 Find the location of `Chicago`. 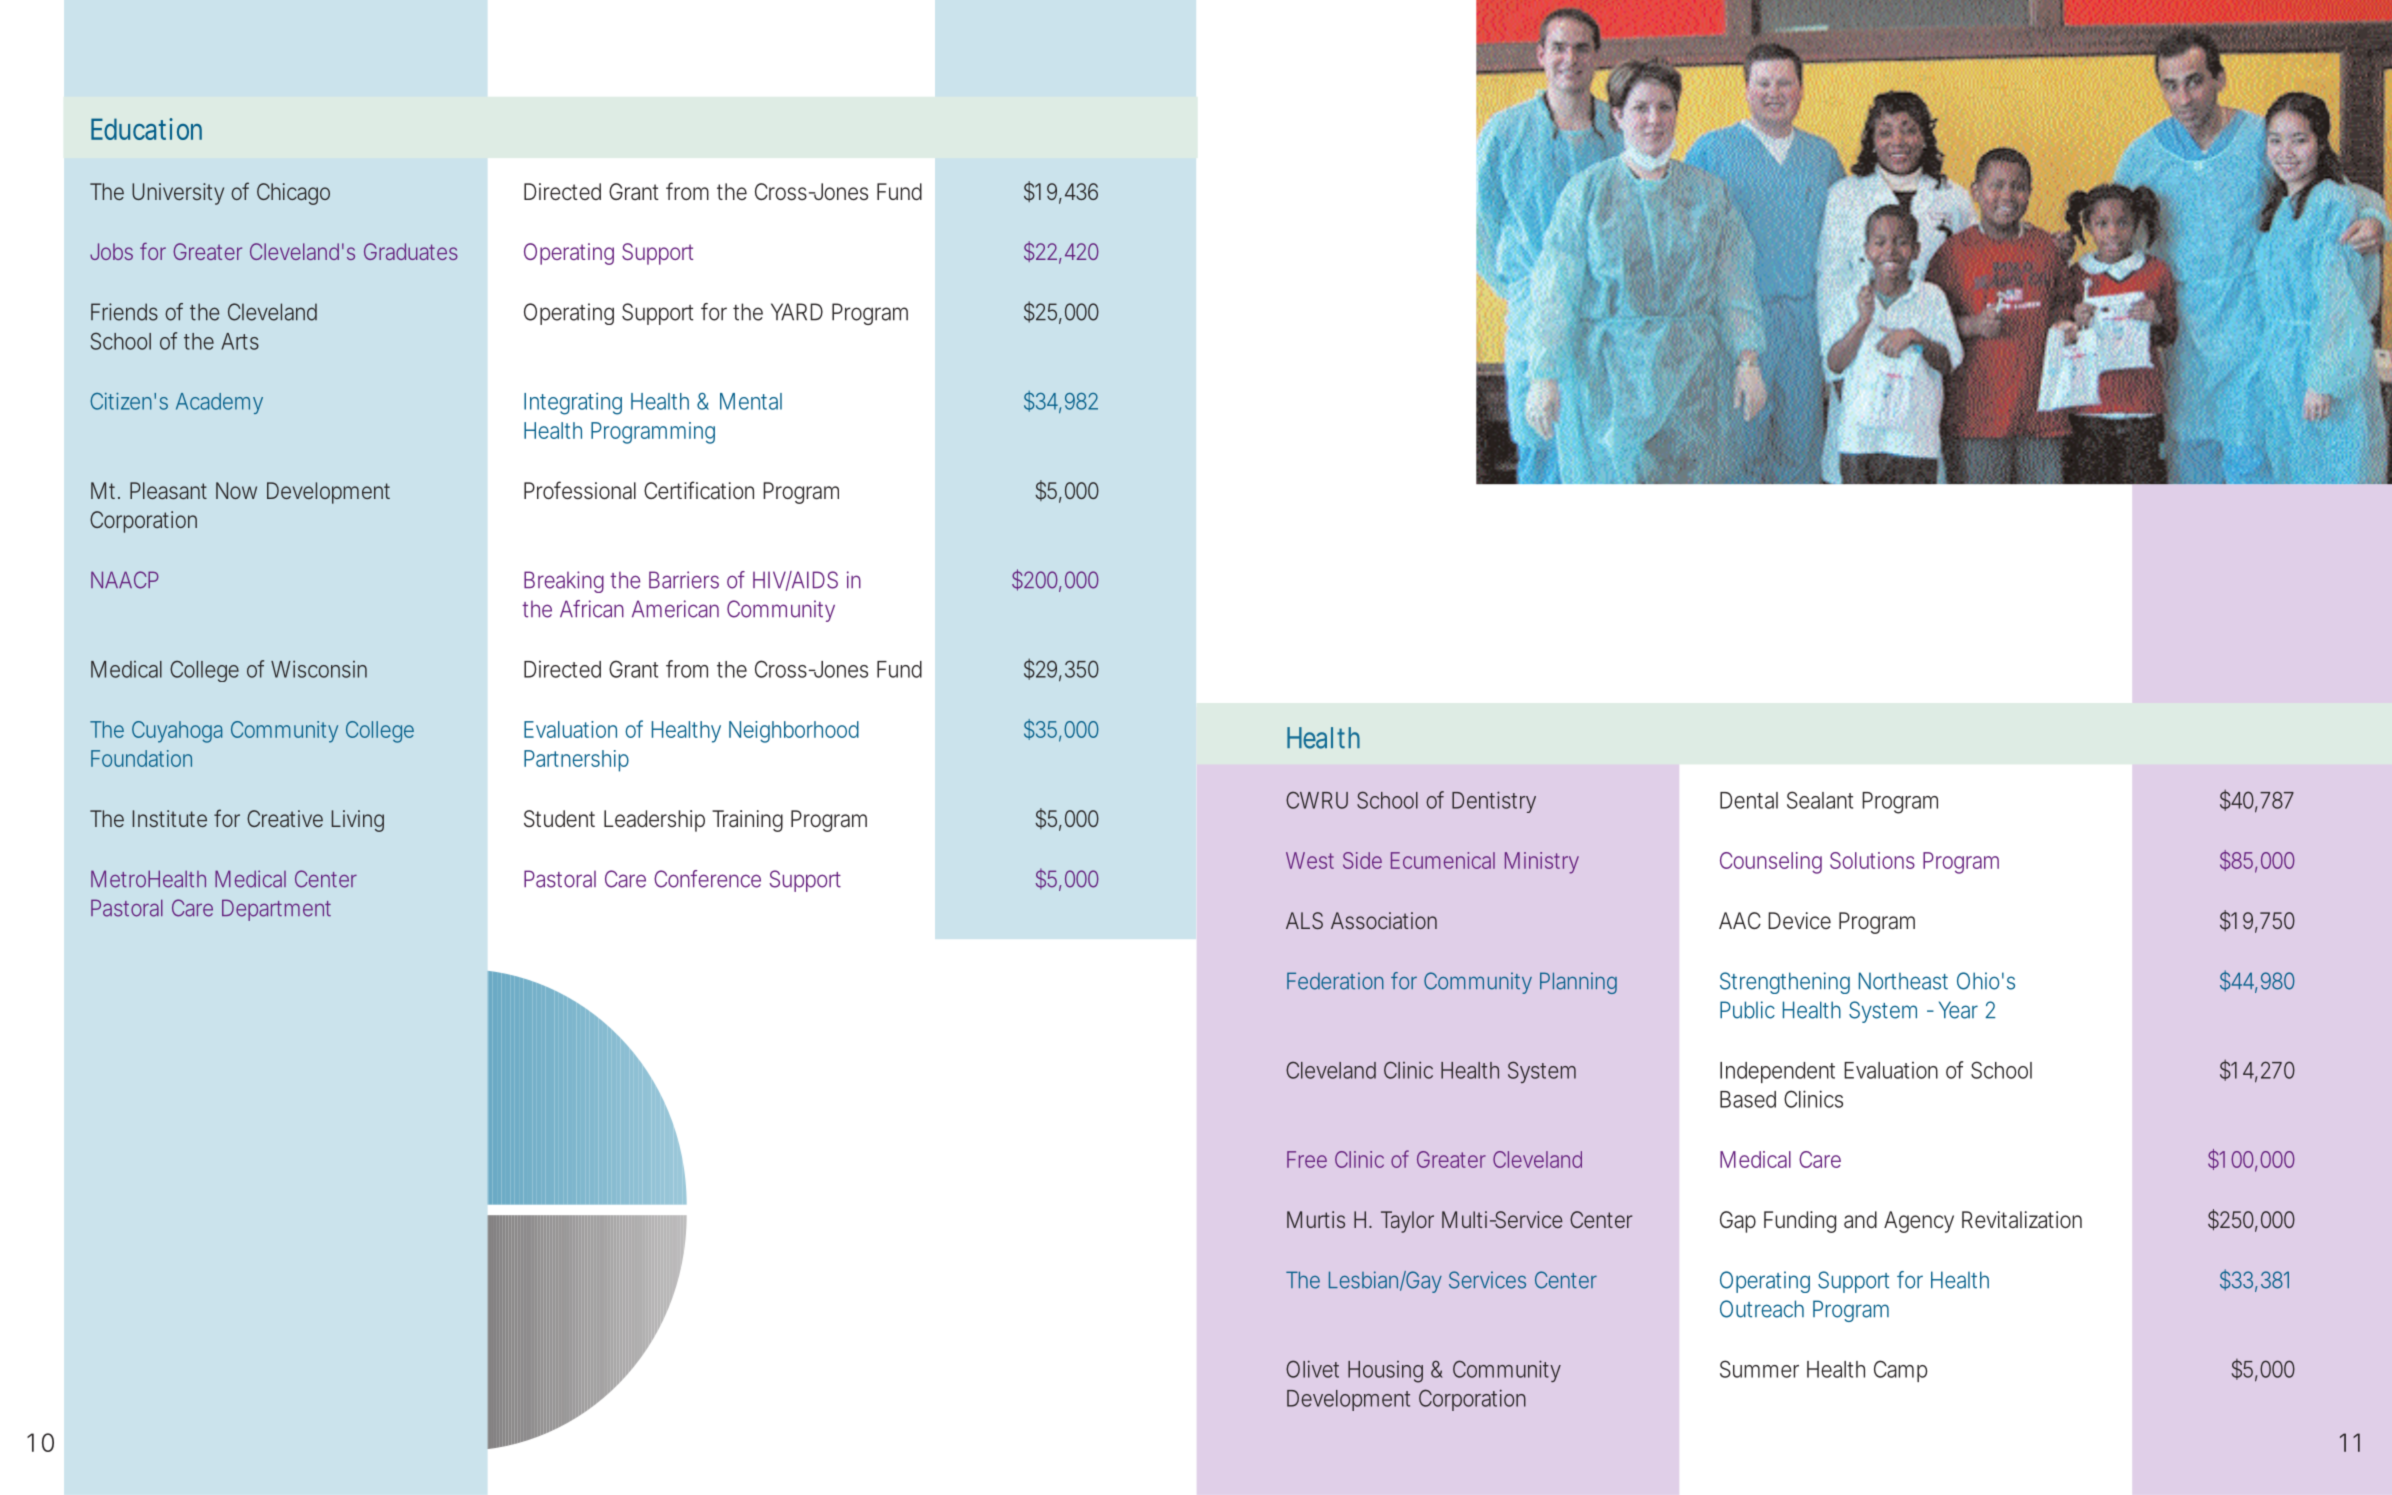

Chicago is located at coordinates (293, 194).
